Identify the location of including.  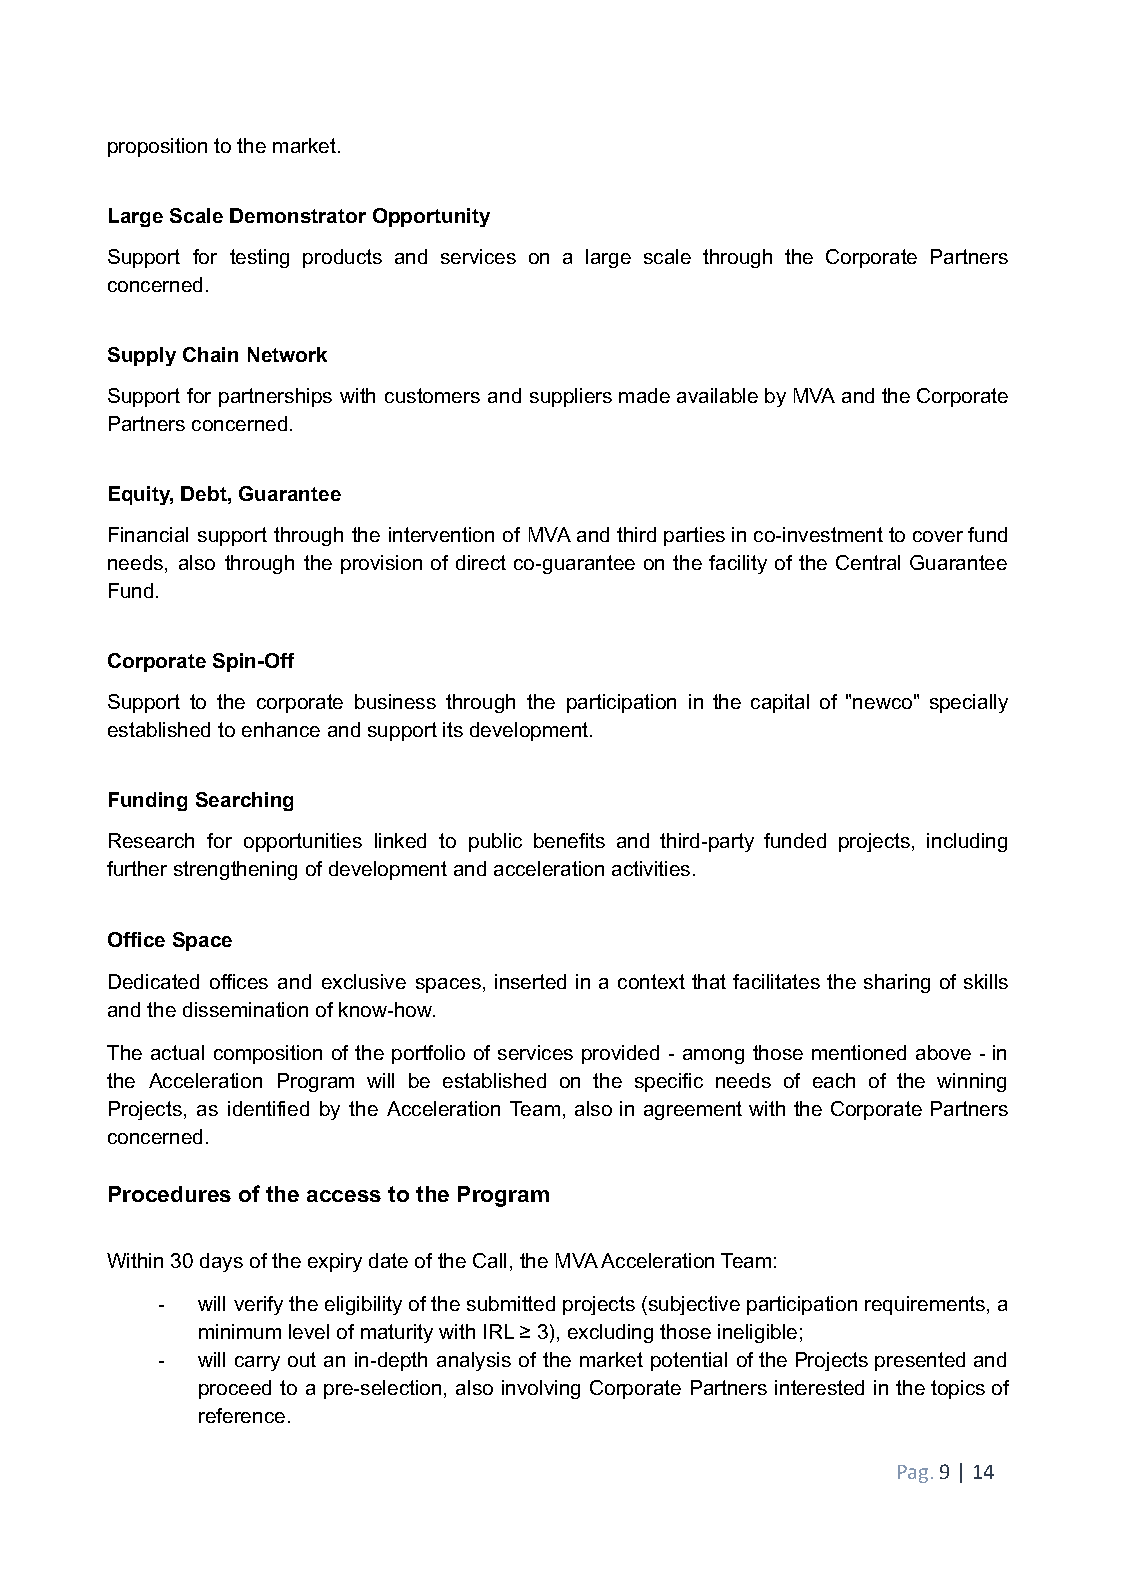
(967, 842).
